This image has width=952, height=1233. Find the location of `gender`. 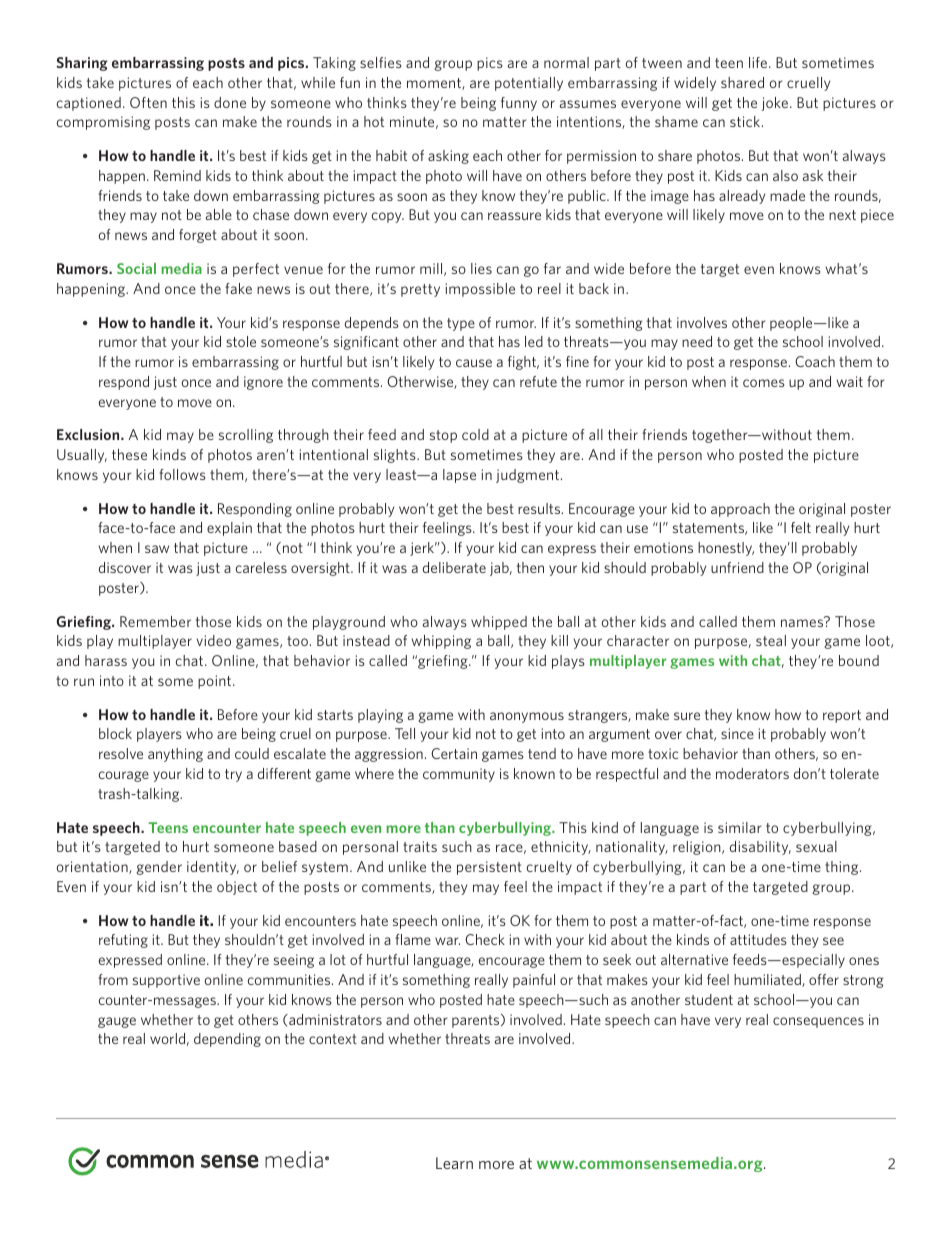

gender is located at coordinates (159, 868).
